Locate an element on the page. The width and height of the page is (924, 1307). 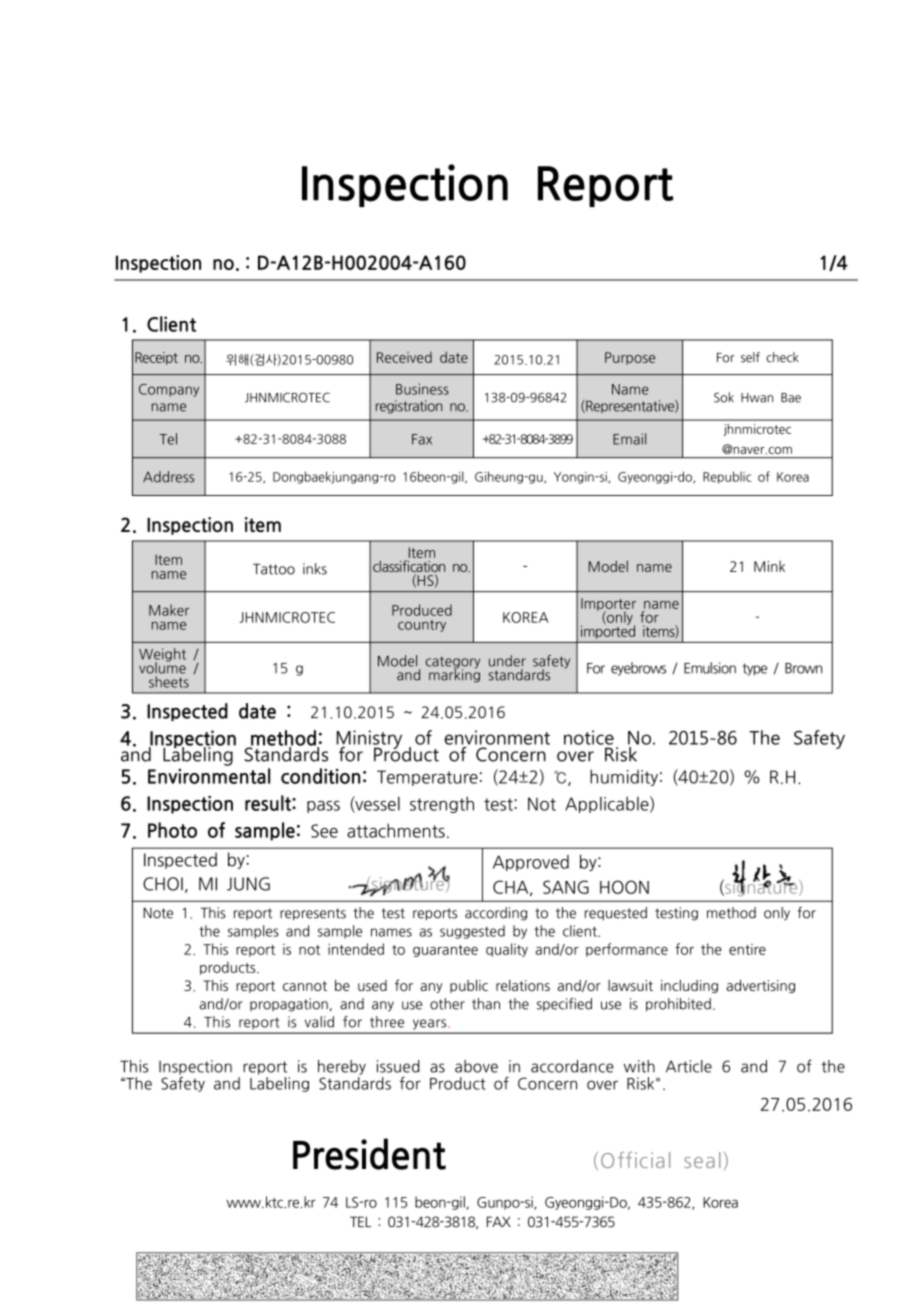
HOON is located at coordinates (624, 887).
